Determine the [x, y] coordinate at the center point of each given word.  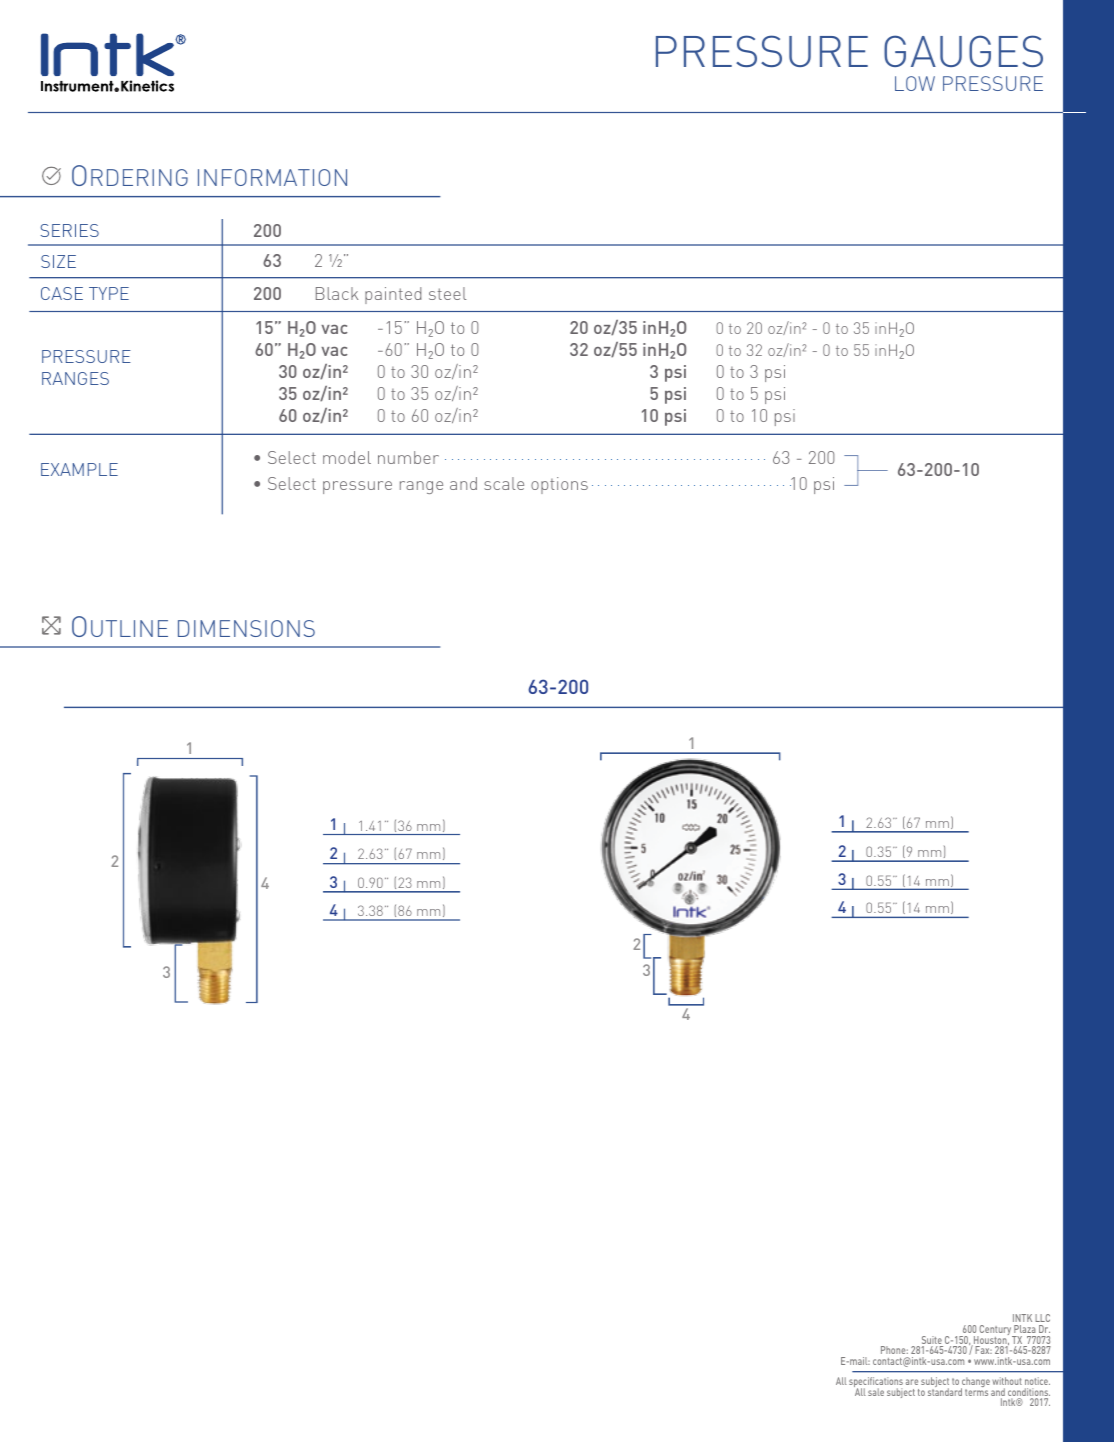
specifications [876, 1383]
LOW [915, 83]
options [559, 485]
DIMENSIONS [246, 628]
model [347, 457]
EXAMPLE [79, 469]
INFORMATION [272, 177]
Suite [931, 1341]
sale [876, 1392]
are [912, 1382]
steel [448, 293]
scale [504, 483]
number [408, 457]
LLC [1042, 1318]
